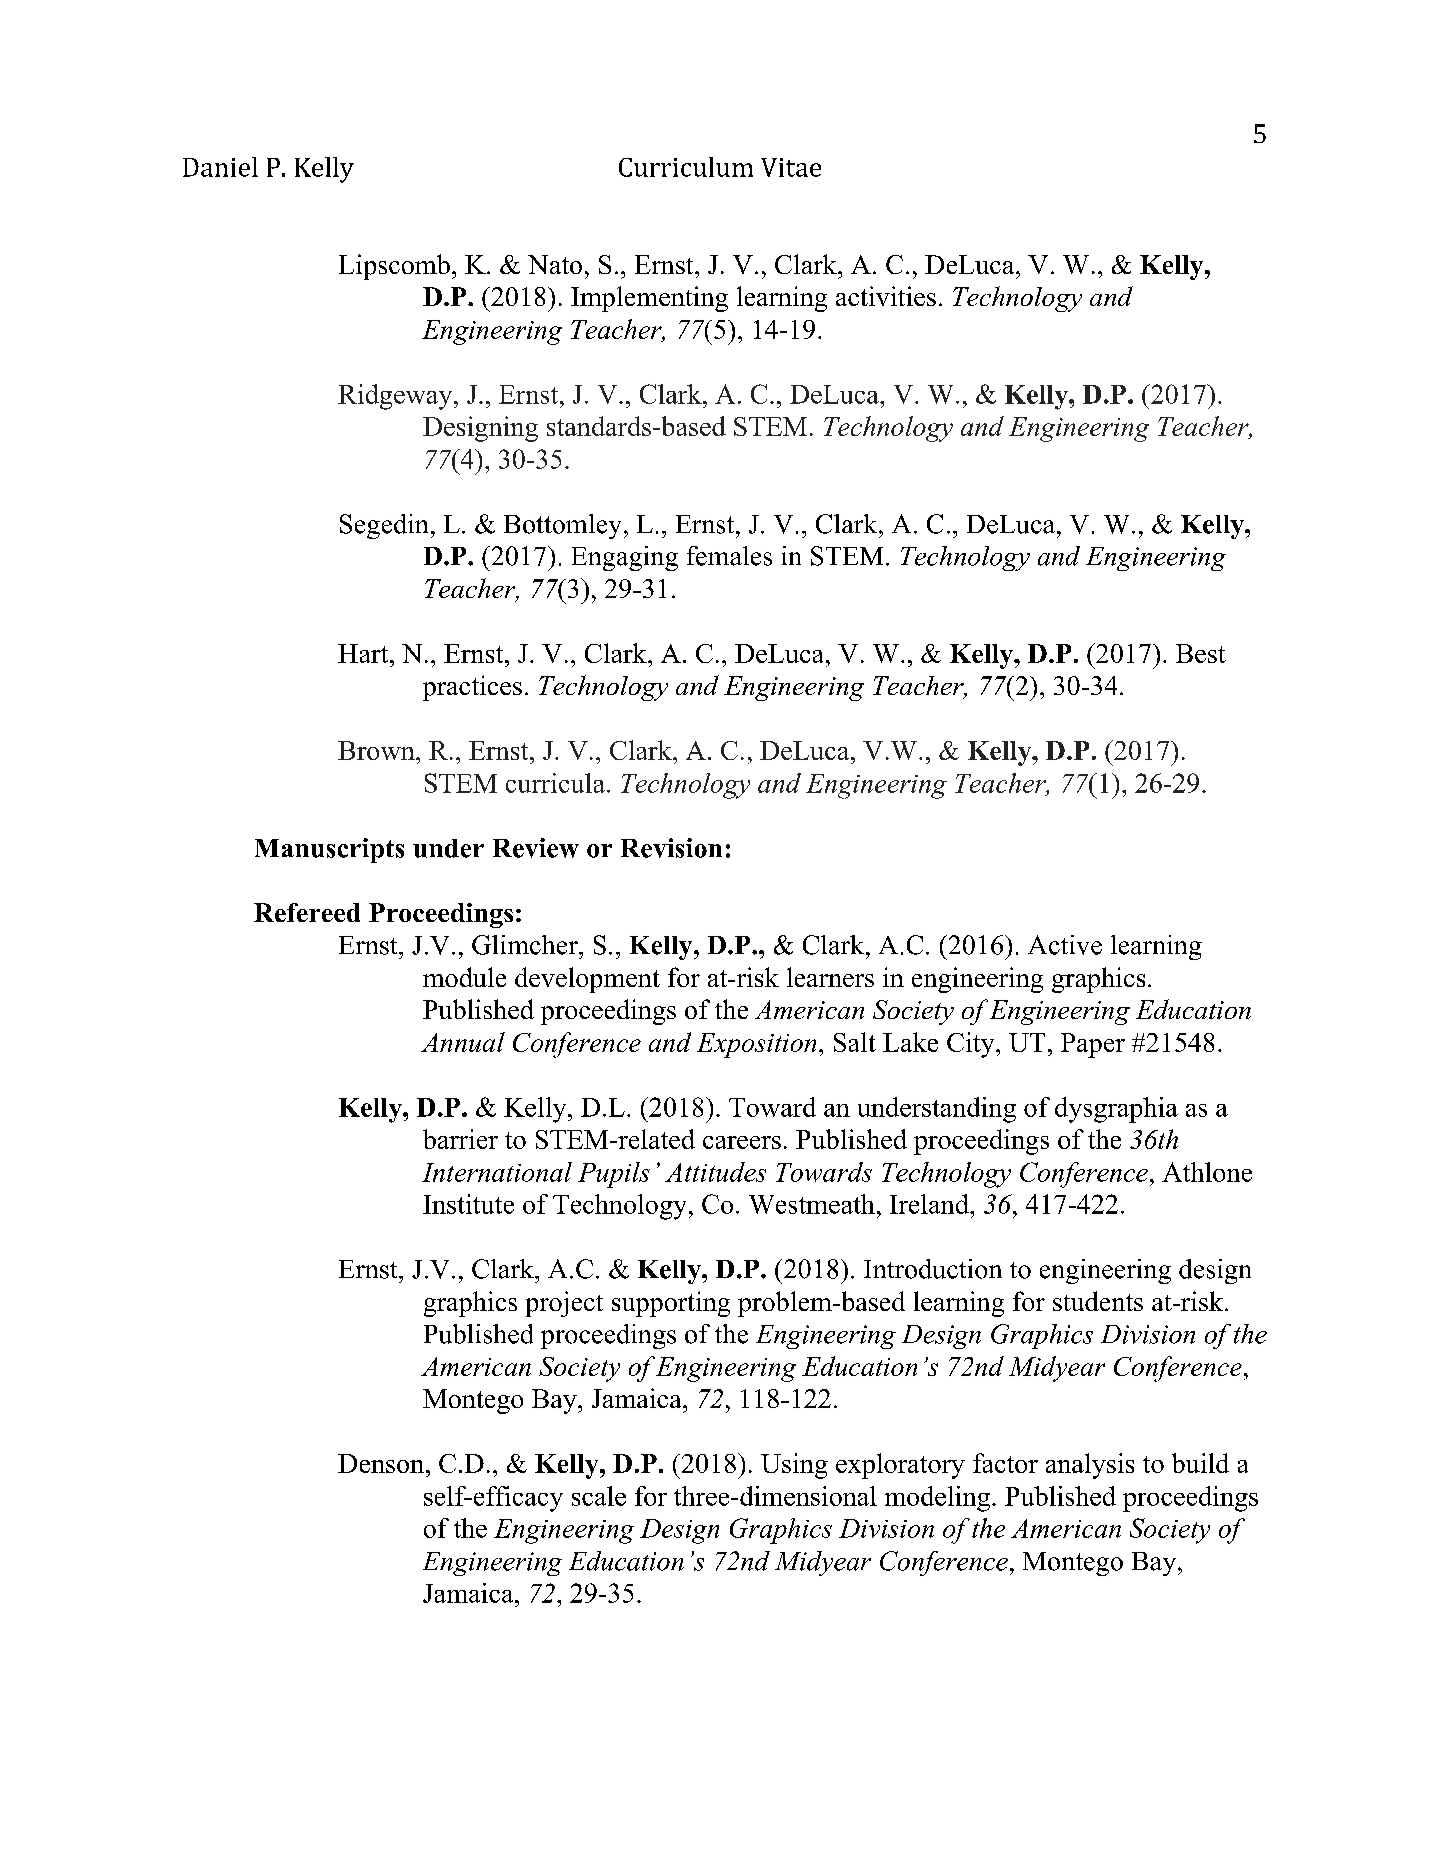 The image size is (1437, 1860). Describe the element at coordinates (394, 267) in the document. I see `Lipscomb` at that location.
